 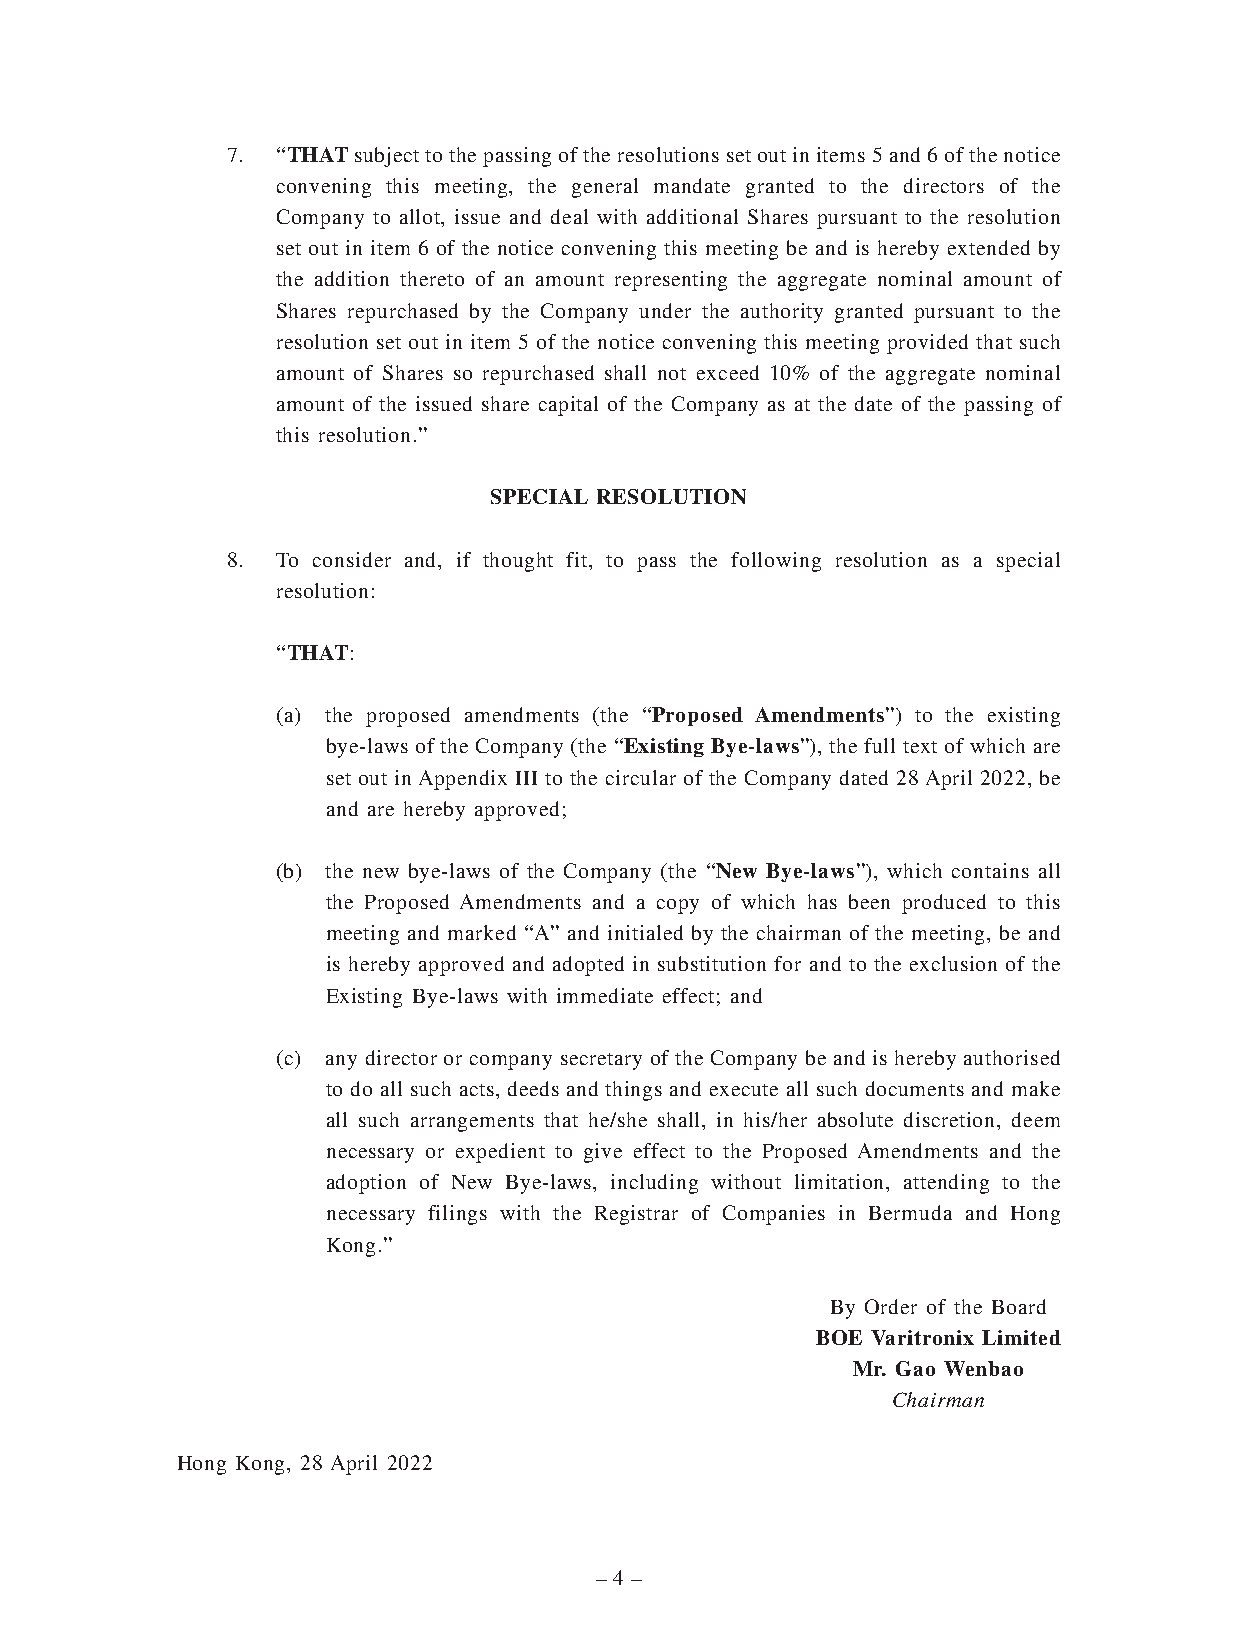 I want to click on Appendix, so click(x=463, y=780).
